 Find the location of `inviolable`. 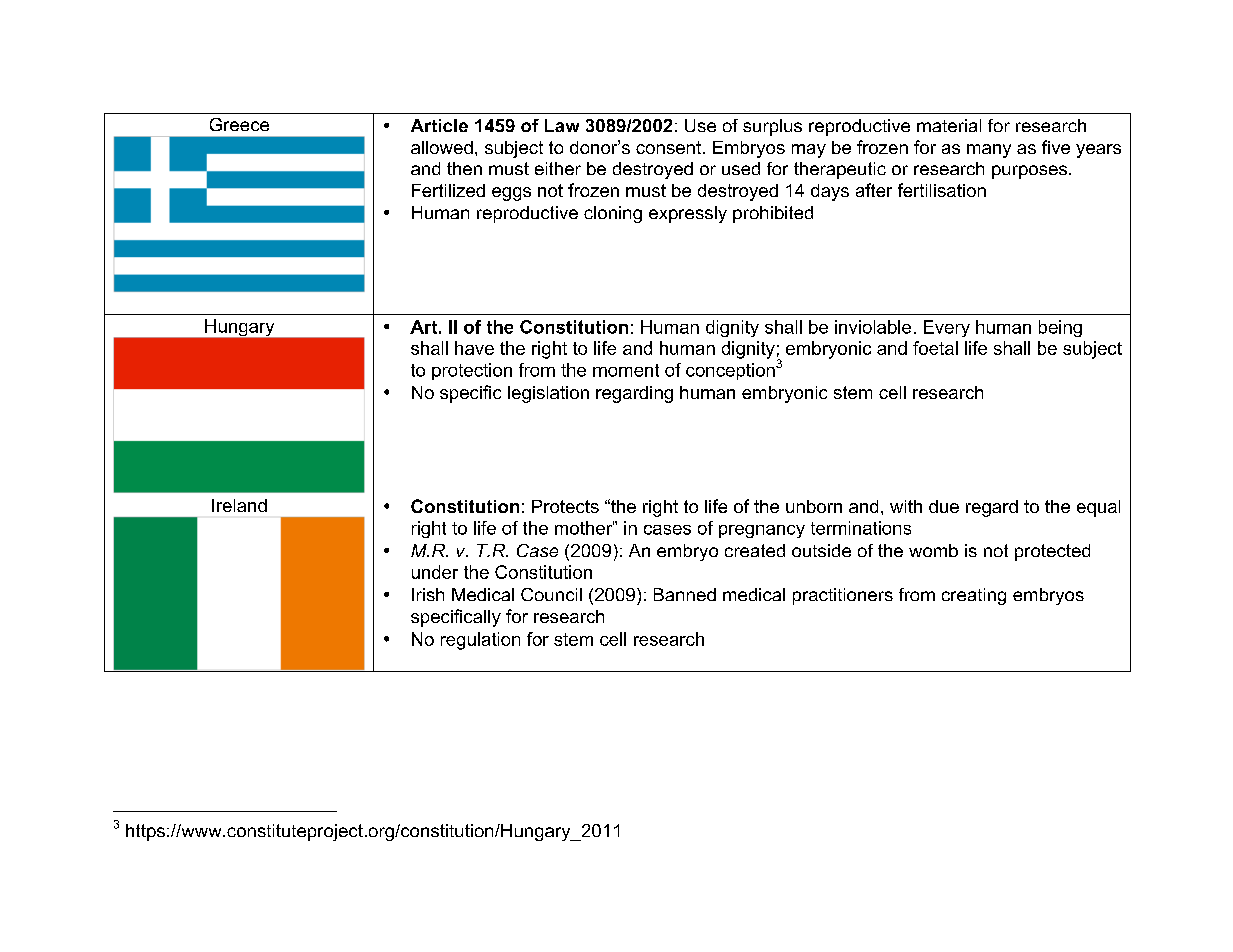

inviolable is located at coordinates (873, 327).
